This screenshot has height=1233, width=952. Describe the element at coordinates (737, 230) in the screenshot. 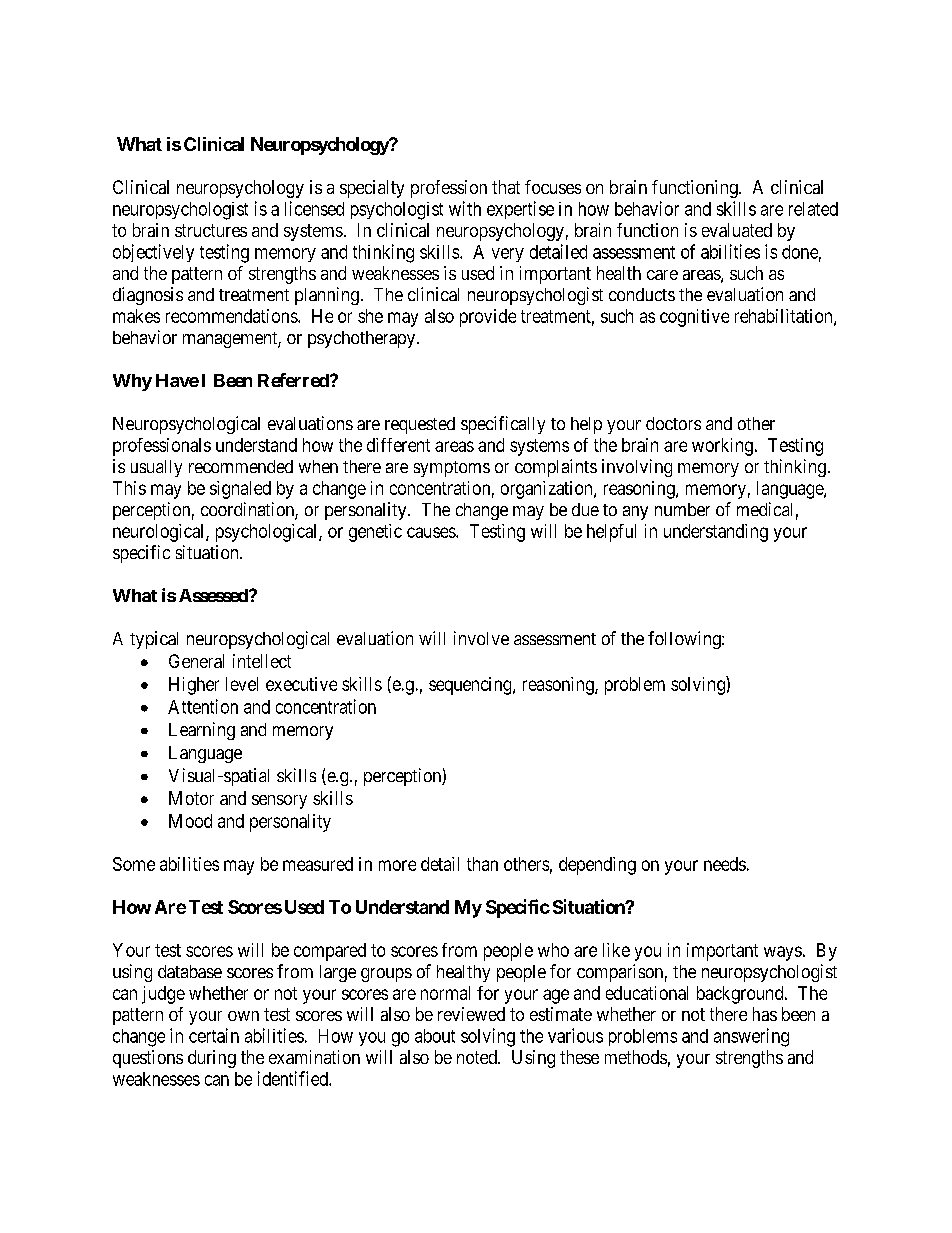

I see `evaluated` at that location.
